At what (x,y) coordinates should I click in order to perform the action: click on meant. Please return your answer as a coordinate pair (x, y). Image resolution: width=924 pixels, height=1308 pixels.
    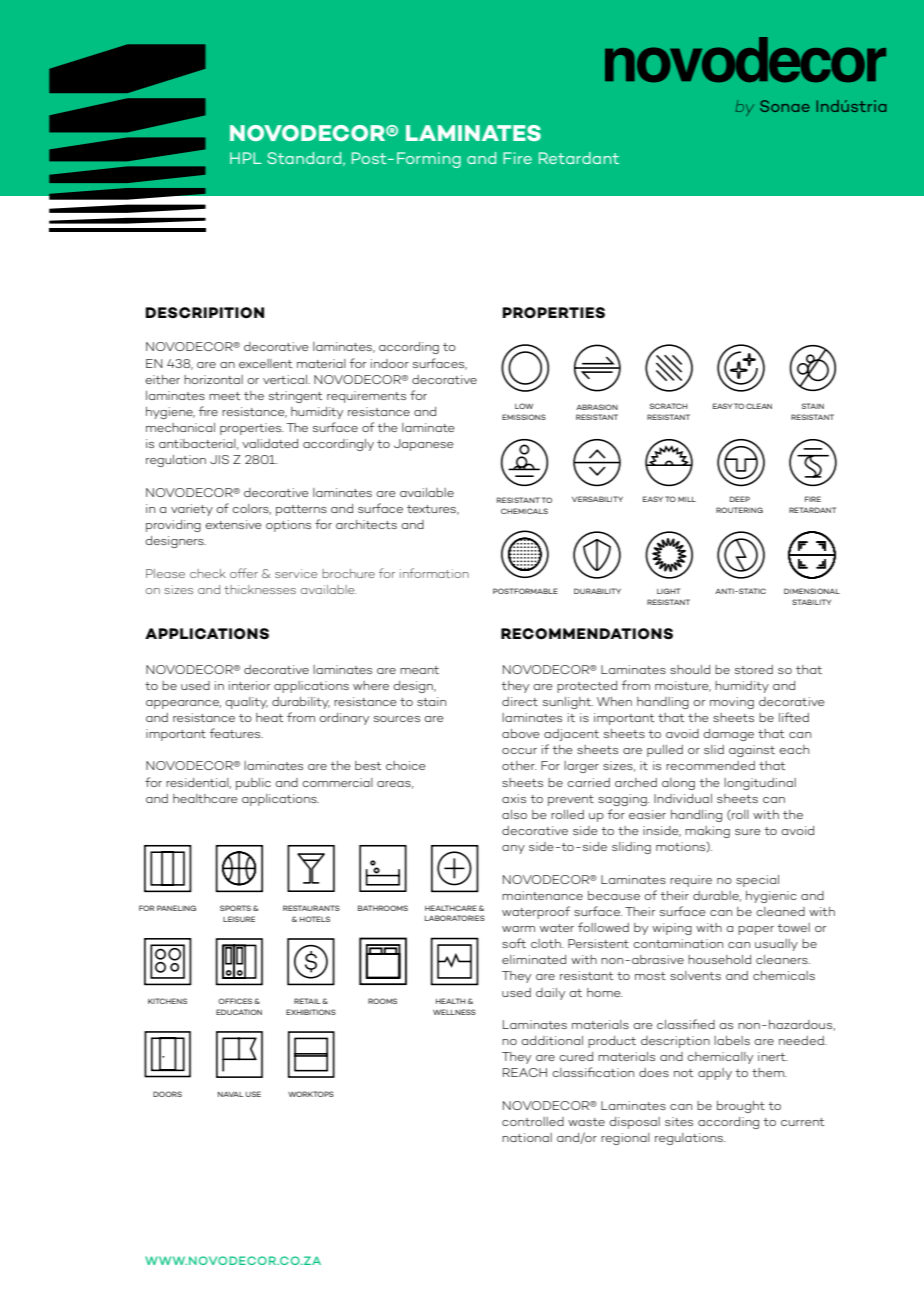
    Looking at the image, I should click on (419, 670).
